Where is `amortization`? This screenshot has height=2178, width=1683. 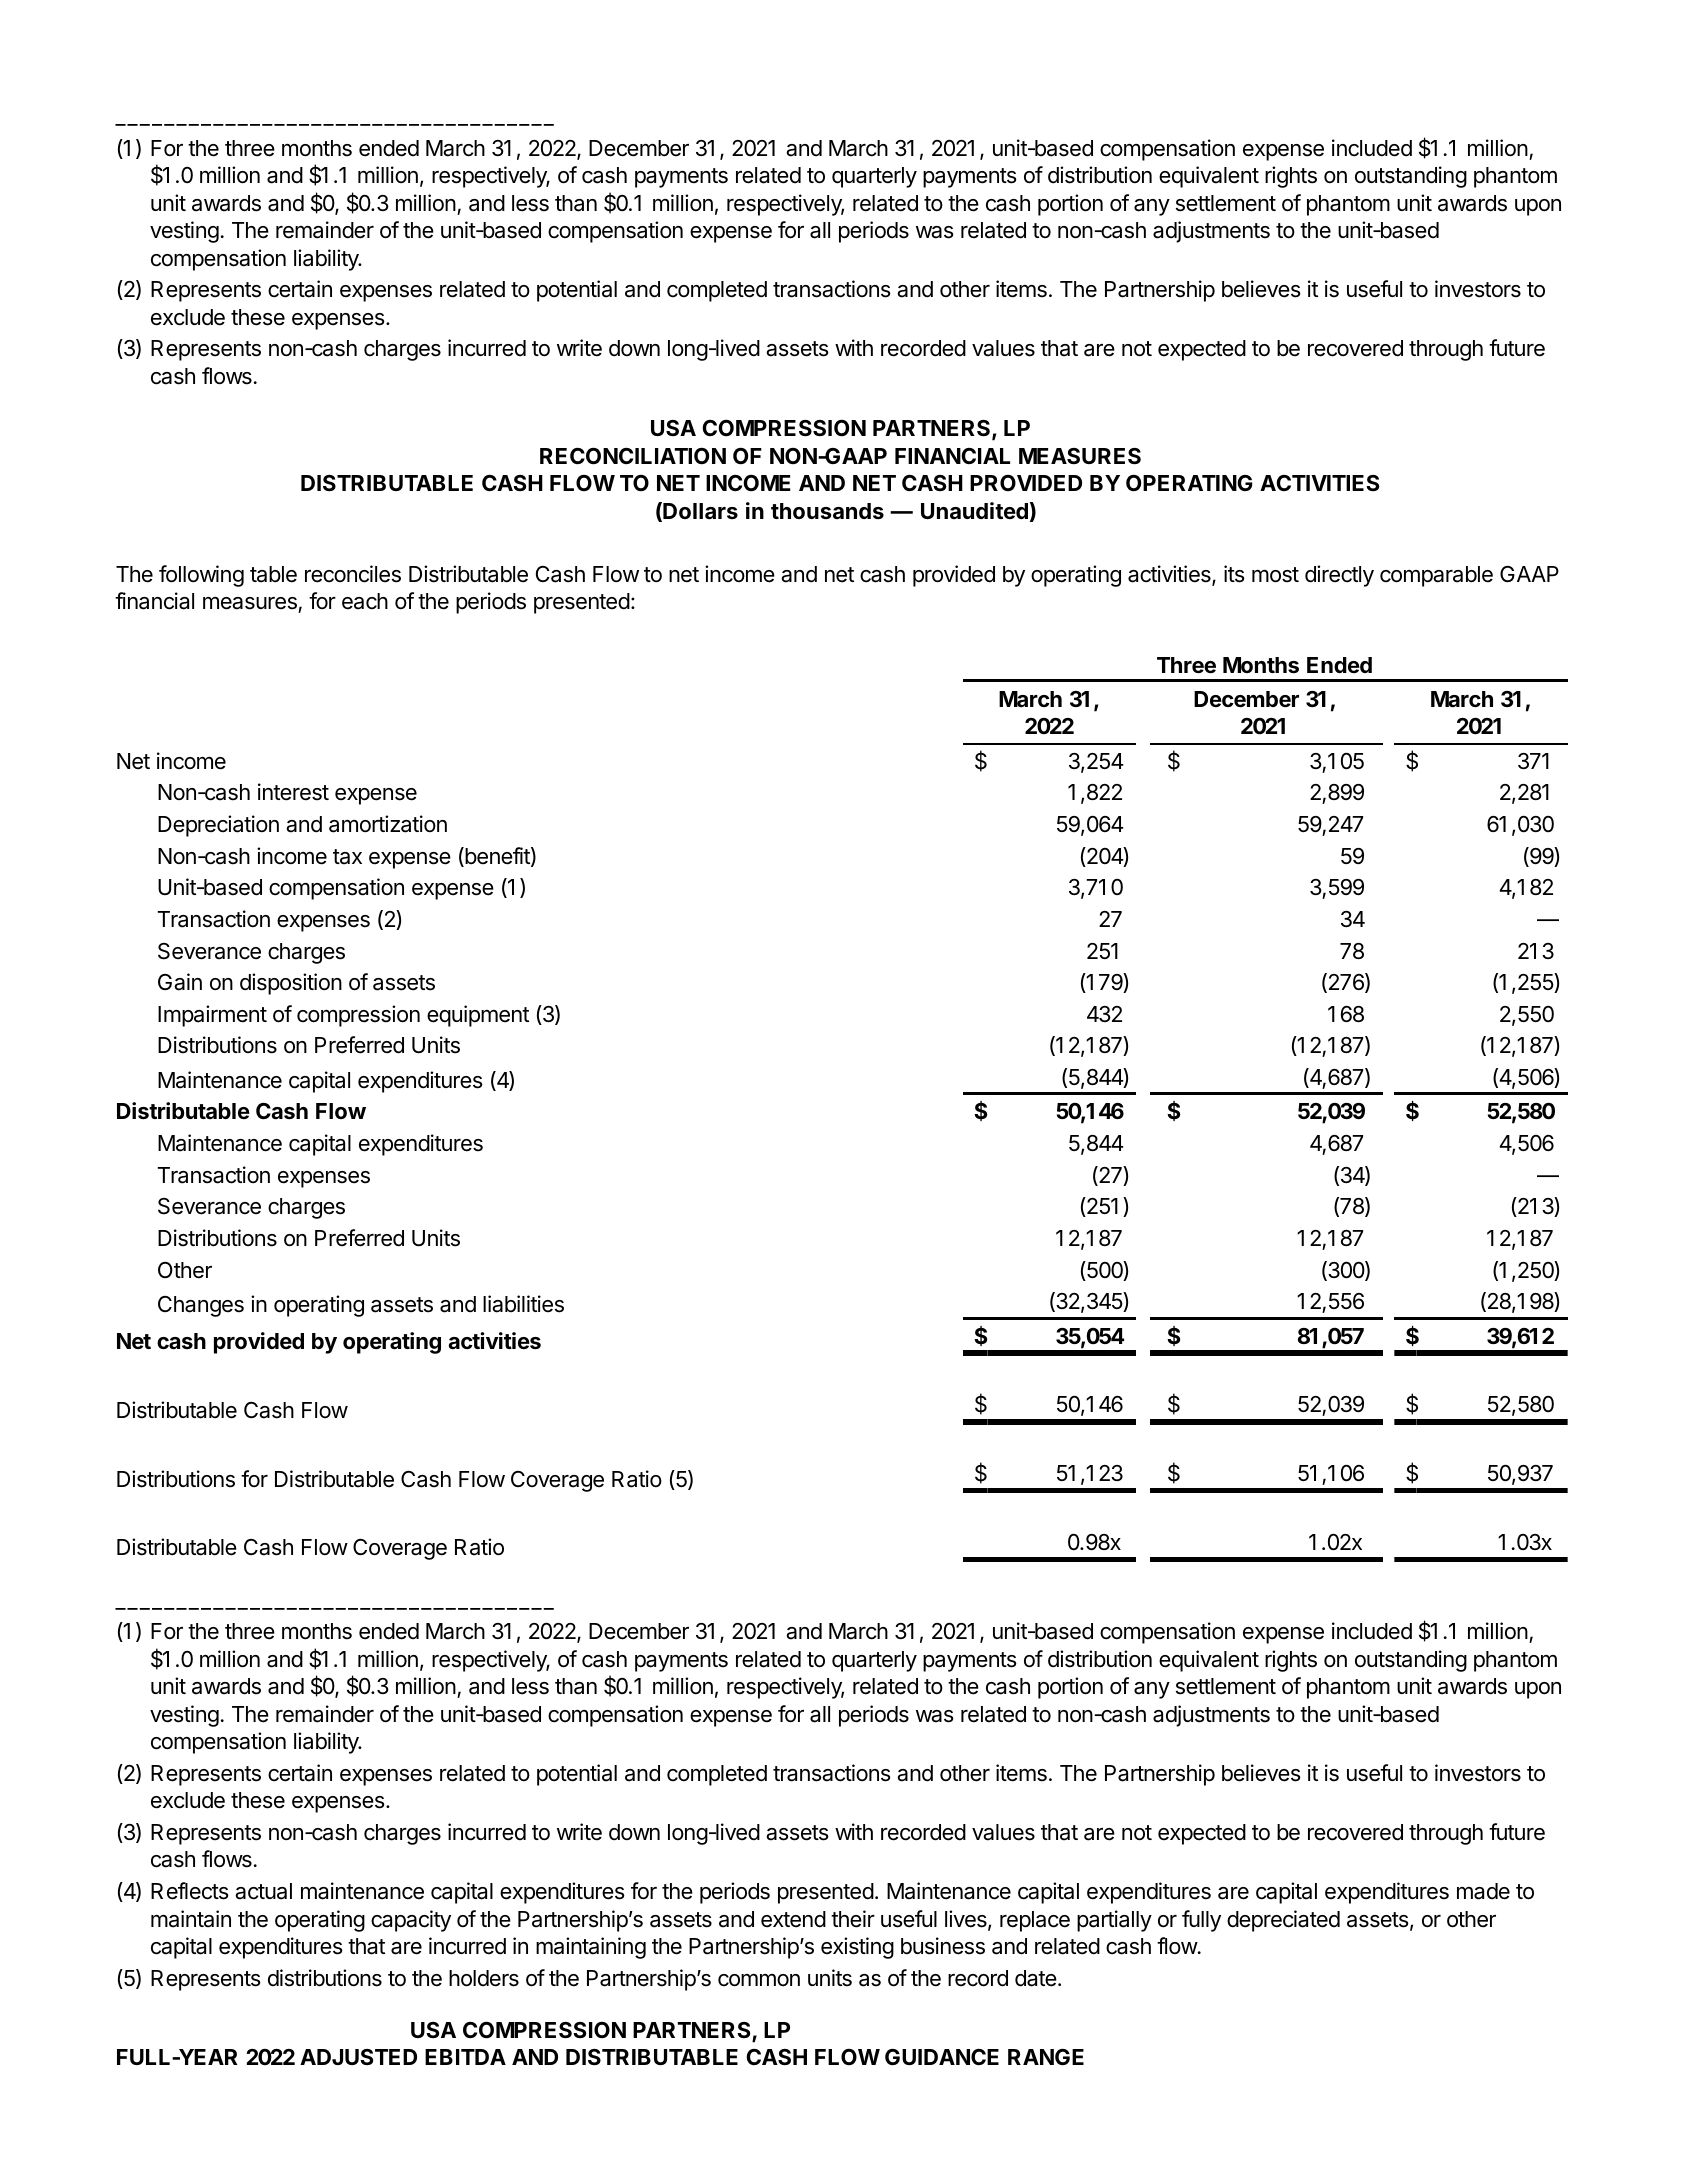
amortization is located at coordinates (388, 824).
